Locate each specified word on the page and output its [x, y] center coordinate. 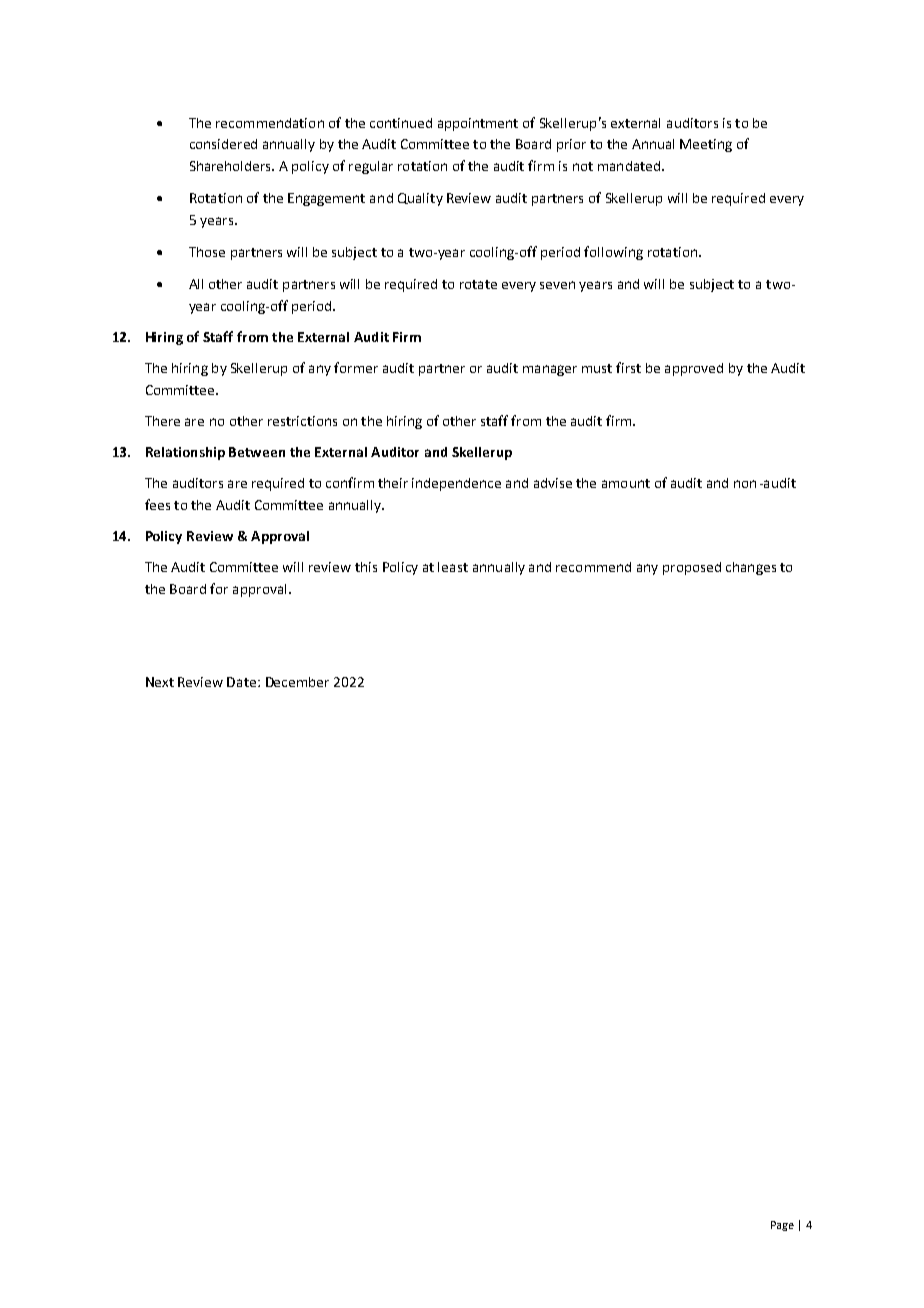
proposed [692, 568]
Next [160, 682]
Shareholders [231, 166]
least [453, 567]
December [297, 682]
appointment [478, 124]
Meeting [706, 145]
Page [782, 1226]
